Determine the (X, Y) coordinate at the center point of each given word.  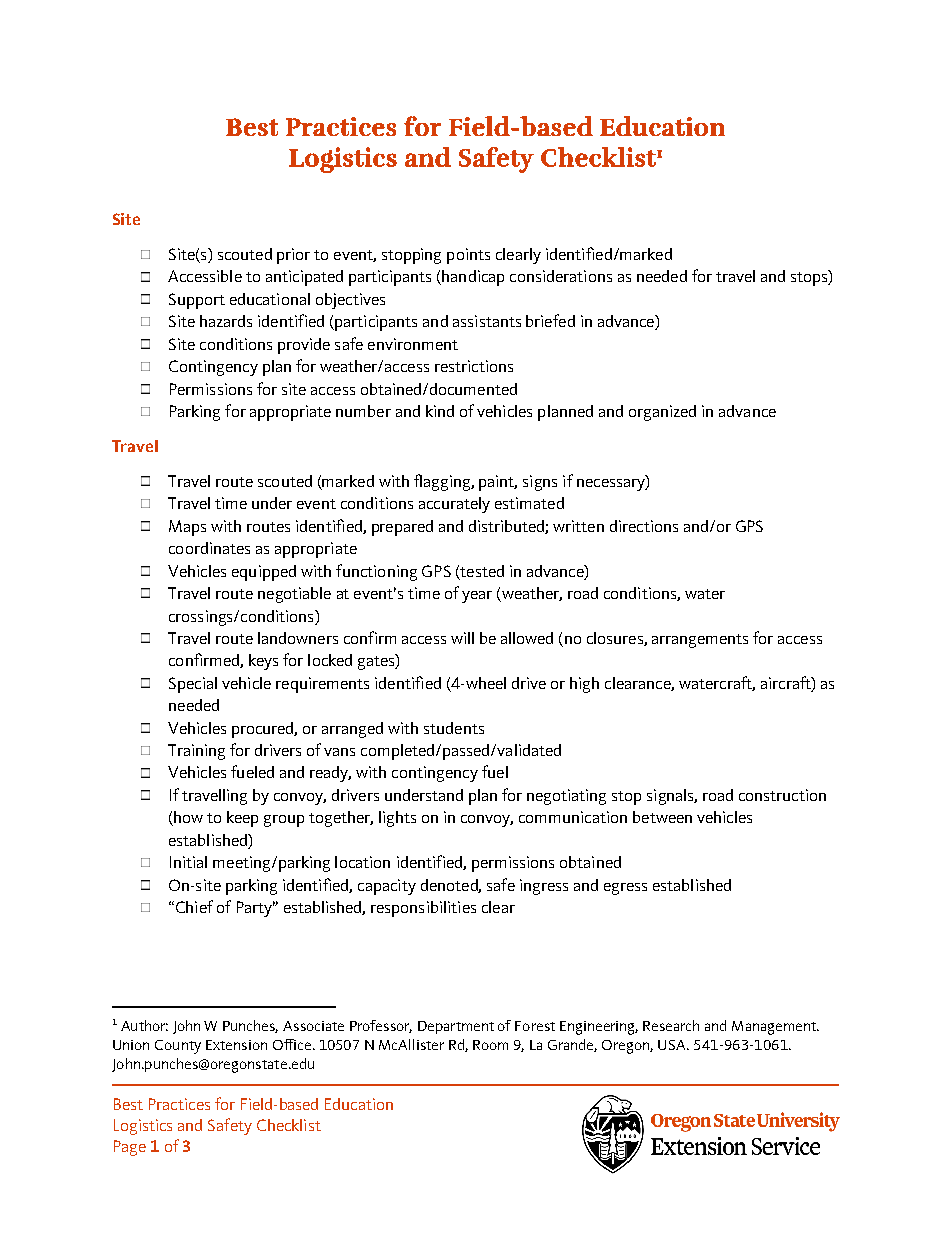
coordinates (209, 548)
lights (397, 819)
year (477, 597)
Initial (188, 862)
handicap (472, 278)
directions (644, 526)
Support (197, 301)
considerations (561, 276)
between (662, 817)
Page (130, 1148)
